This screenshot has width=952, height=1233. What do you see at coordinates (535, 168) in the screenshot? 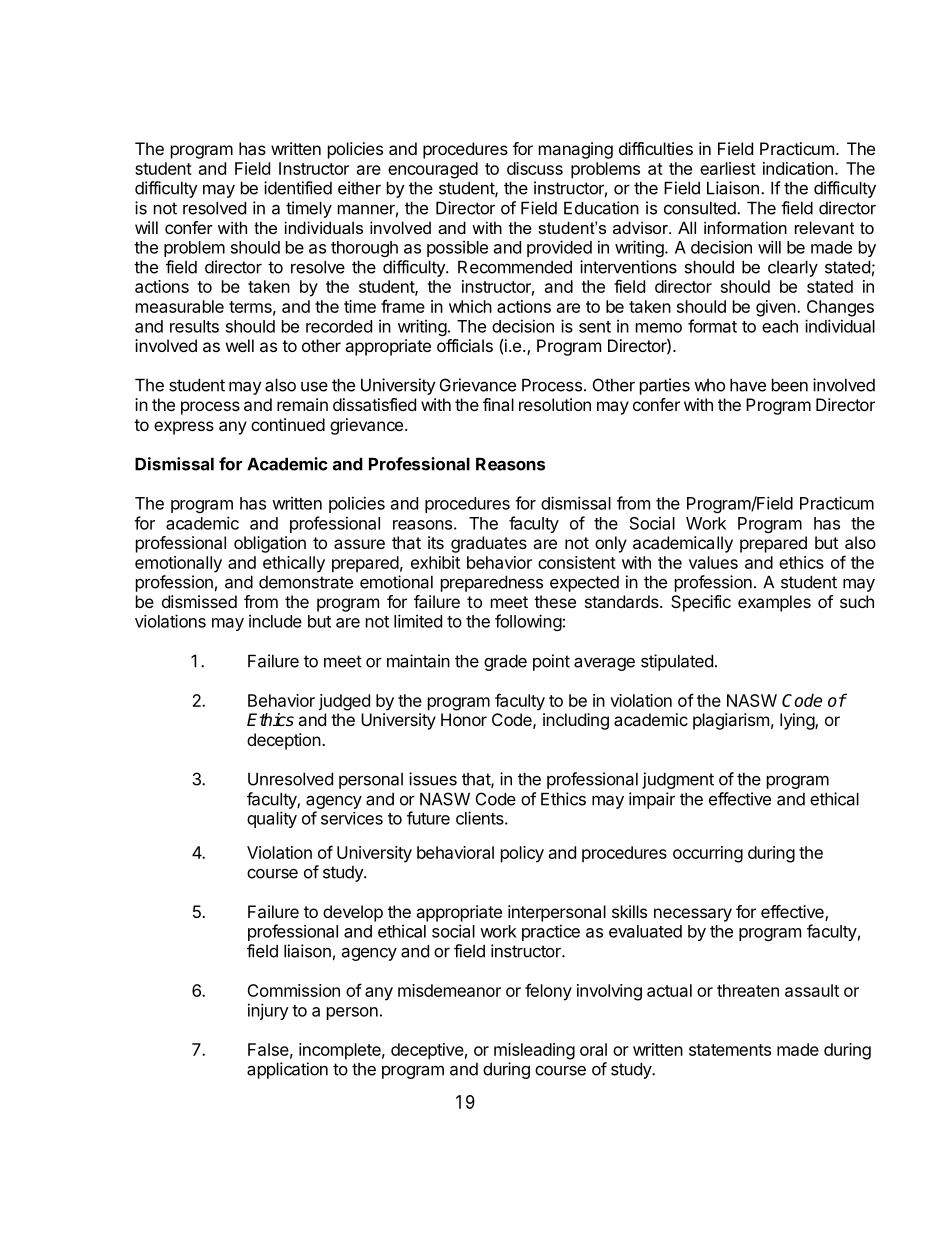
I see `discuss` at bounding box center [535, 168].
